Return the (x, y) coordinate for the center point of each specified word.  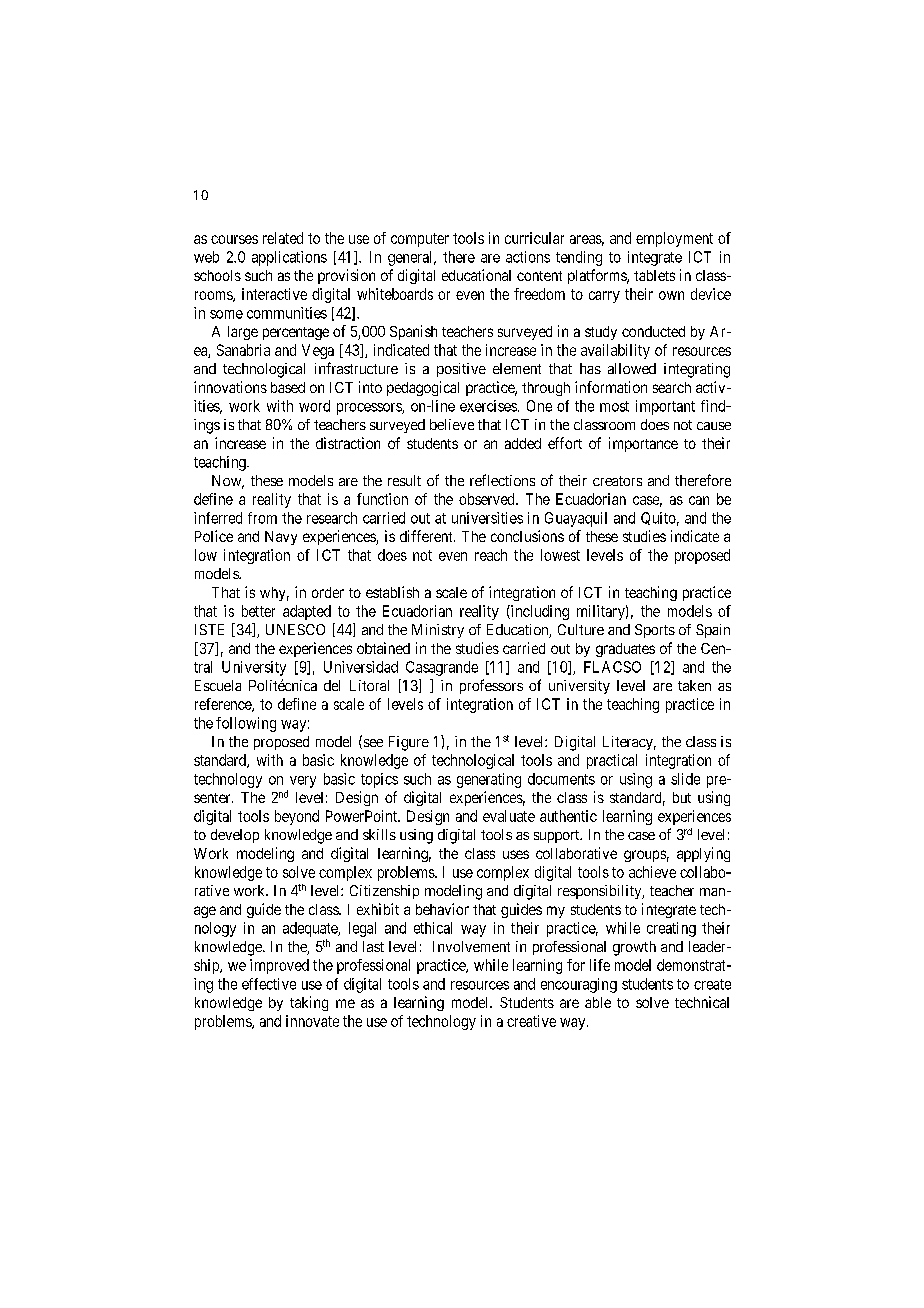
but (682, 797)
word (314, 406)
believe (452, 424)
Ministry (438, 631)
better (258, 611)
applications (289, 258)
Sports (655, 631)
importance (643, 444)
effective (269, 984)
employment (674, 239)
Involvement (471, 946)
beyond (297, 817)
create (712, 984)
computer (420, 240)
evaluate (509, 816)
